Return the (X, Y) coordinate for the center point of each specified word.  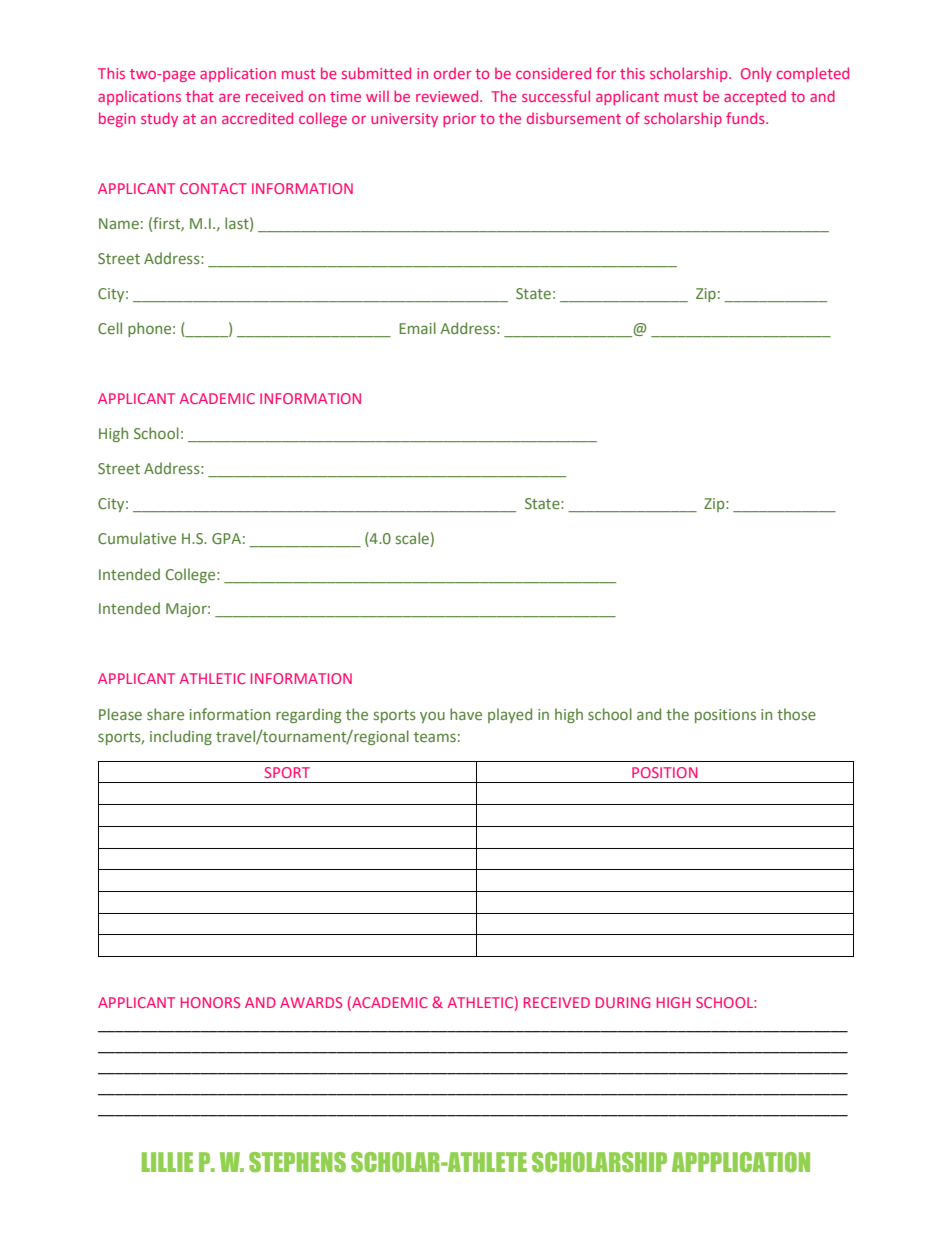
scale (412, 538)
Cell (110, 328)
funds (746, 118)
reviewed (448, 96)
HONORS (210, 1002)
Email (417, 328)
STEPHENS (297, 1162)
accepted (755, 97)
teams (435, 737)
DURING (623, 1002)
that (200, 96)
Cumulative (137, 538)
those (796, 714)
